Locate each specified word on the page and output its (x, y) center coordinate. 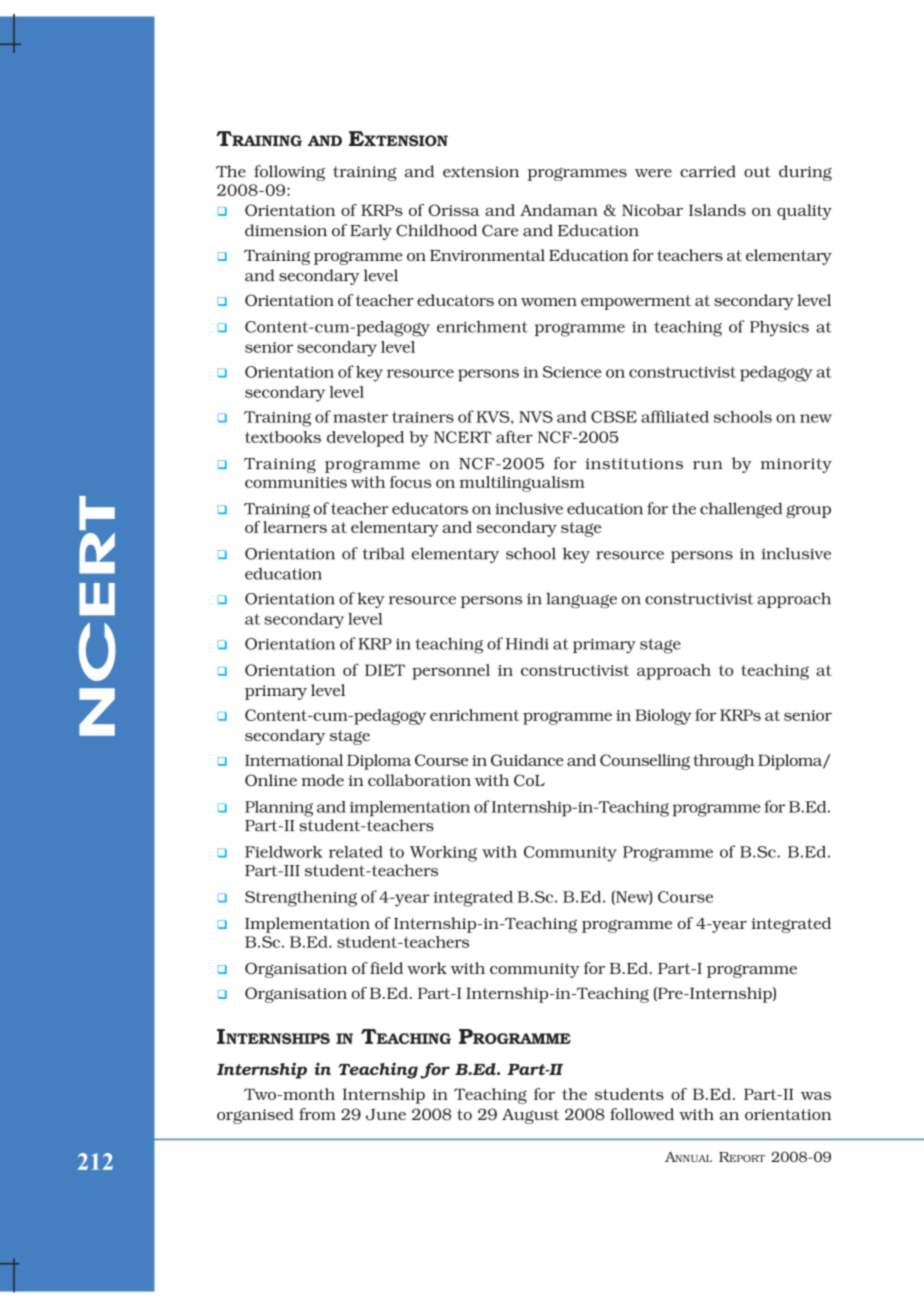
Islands (717, 210)
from (317, 1114)
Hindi (527, 644)
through (723, 762)
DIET (385, 670)
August (530, 1116)
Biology (663, 717)
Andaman (559, 210)
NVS (536, 417)
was (816, 1096)
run (708, 465)
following (289, 173)
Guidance (527, 760)
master (360, 417)
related (356, 852)
